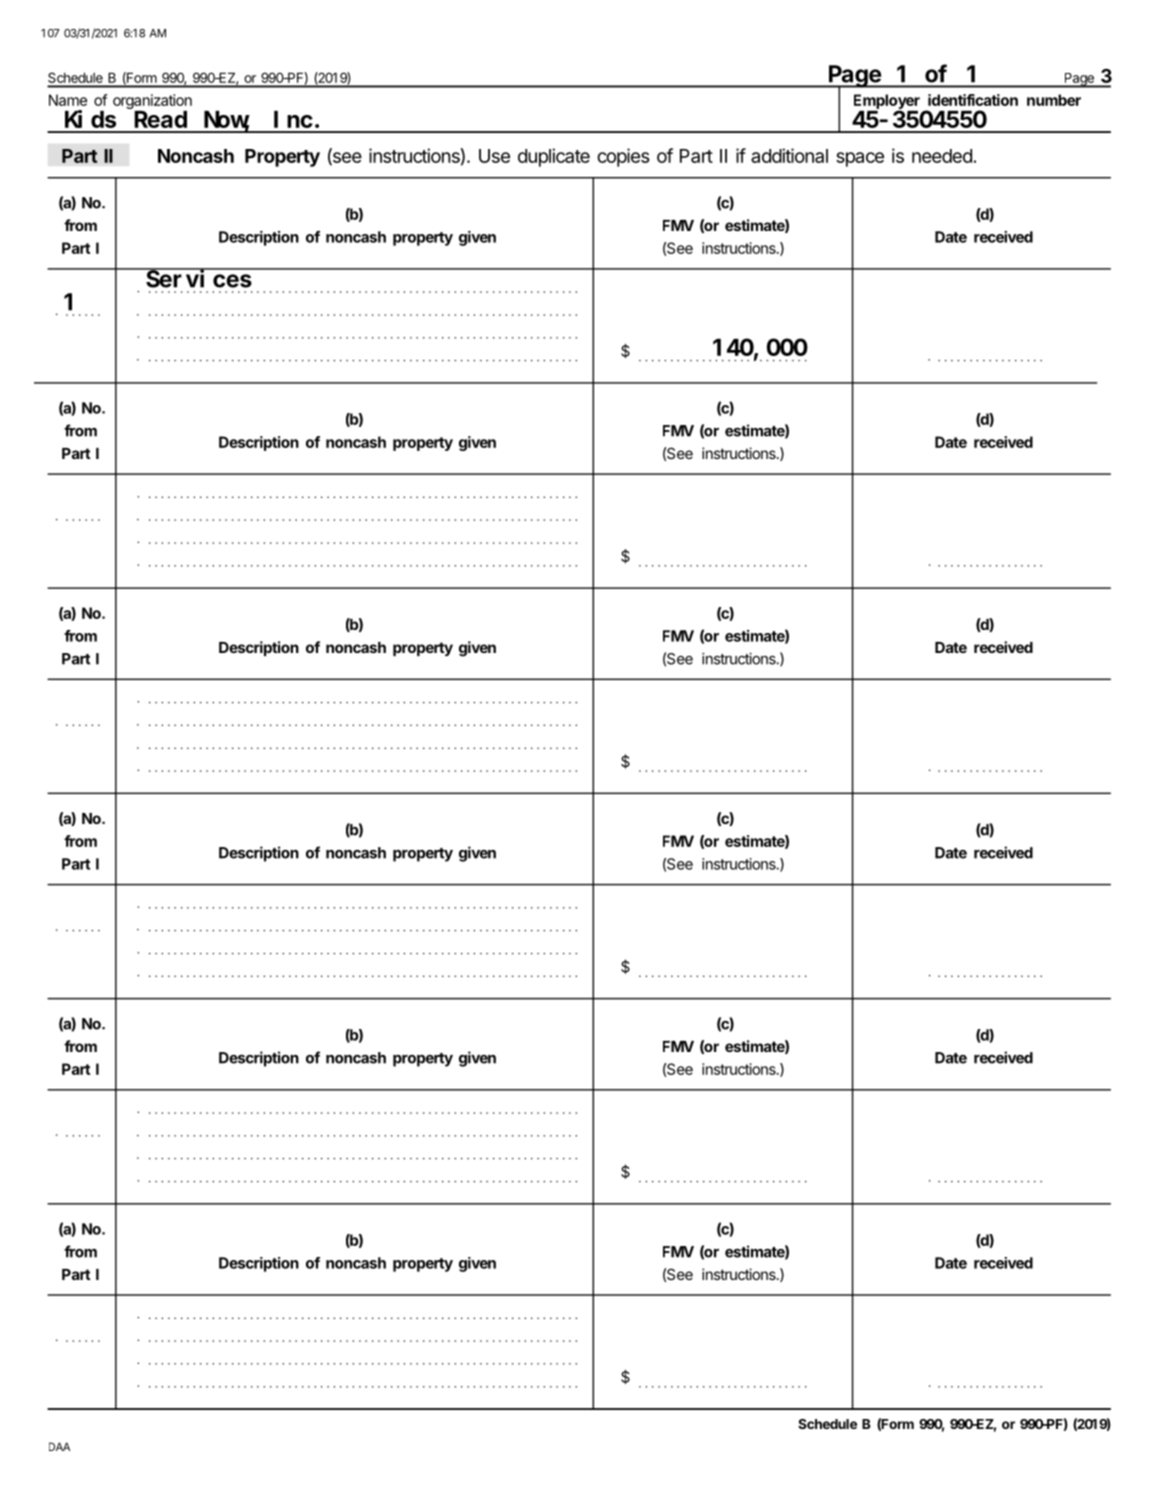 The image size is (1163, 1505). I want to click on duplicate, so click(554, 157).
